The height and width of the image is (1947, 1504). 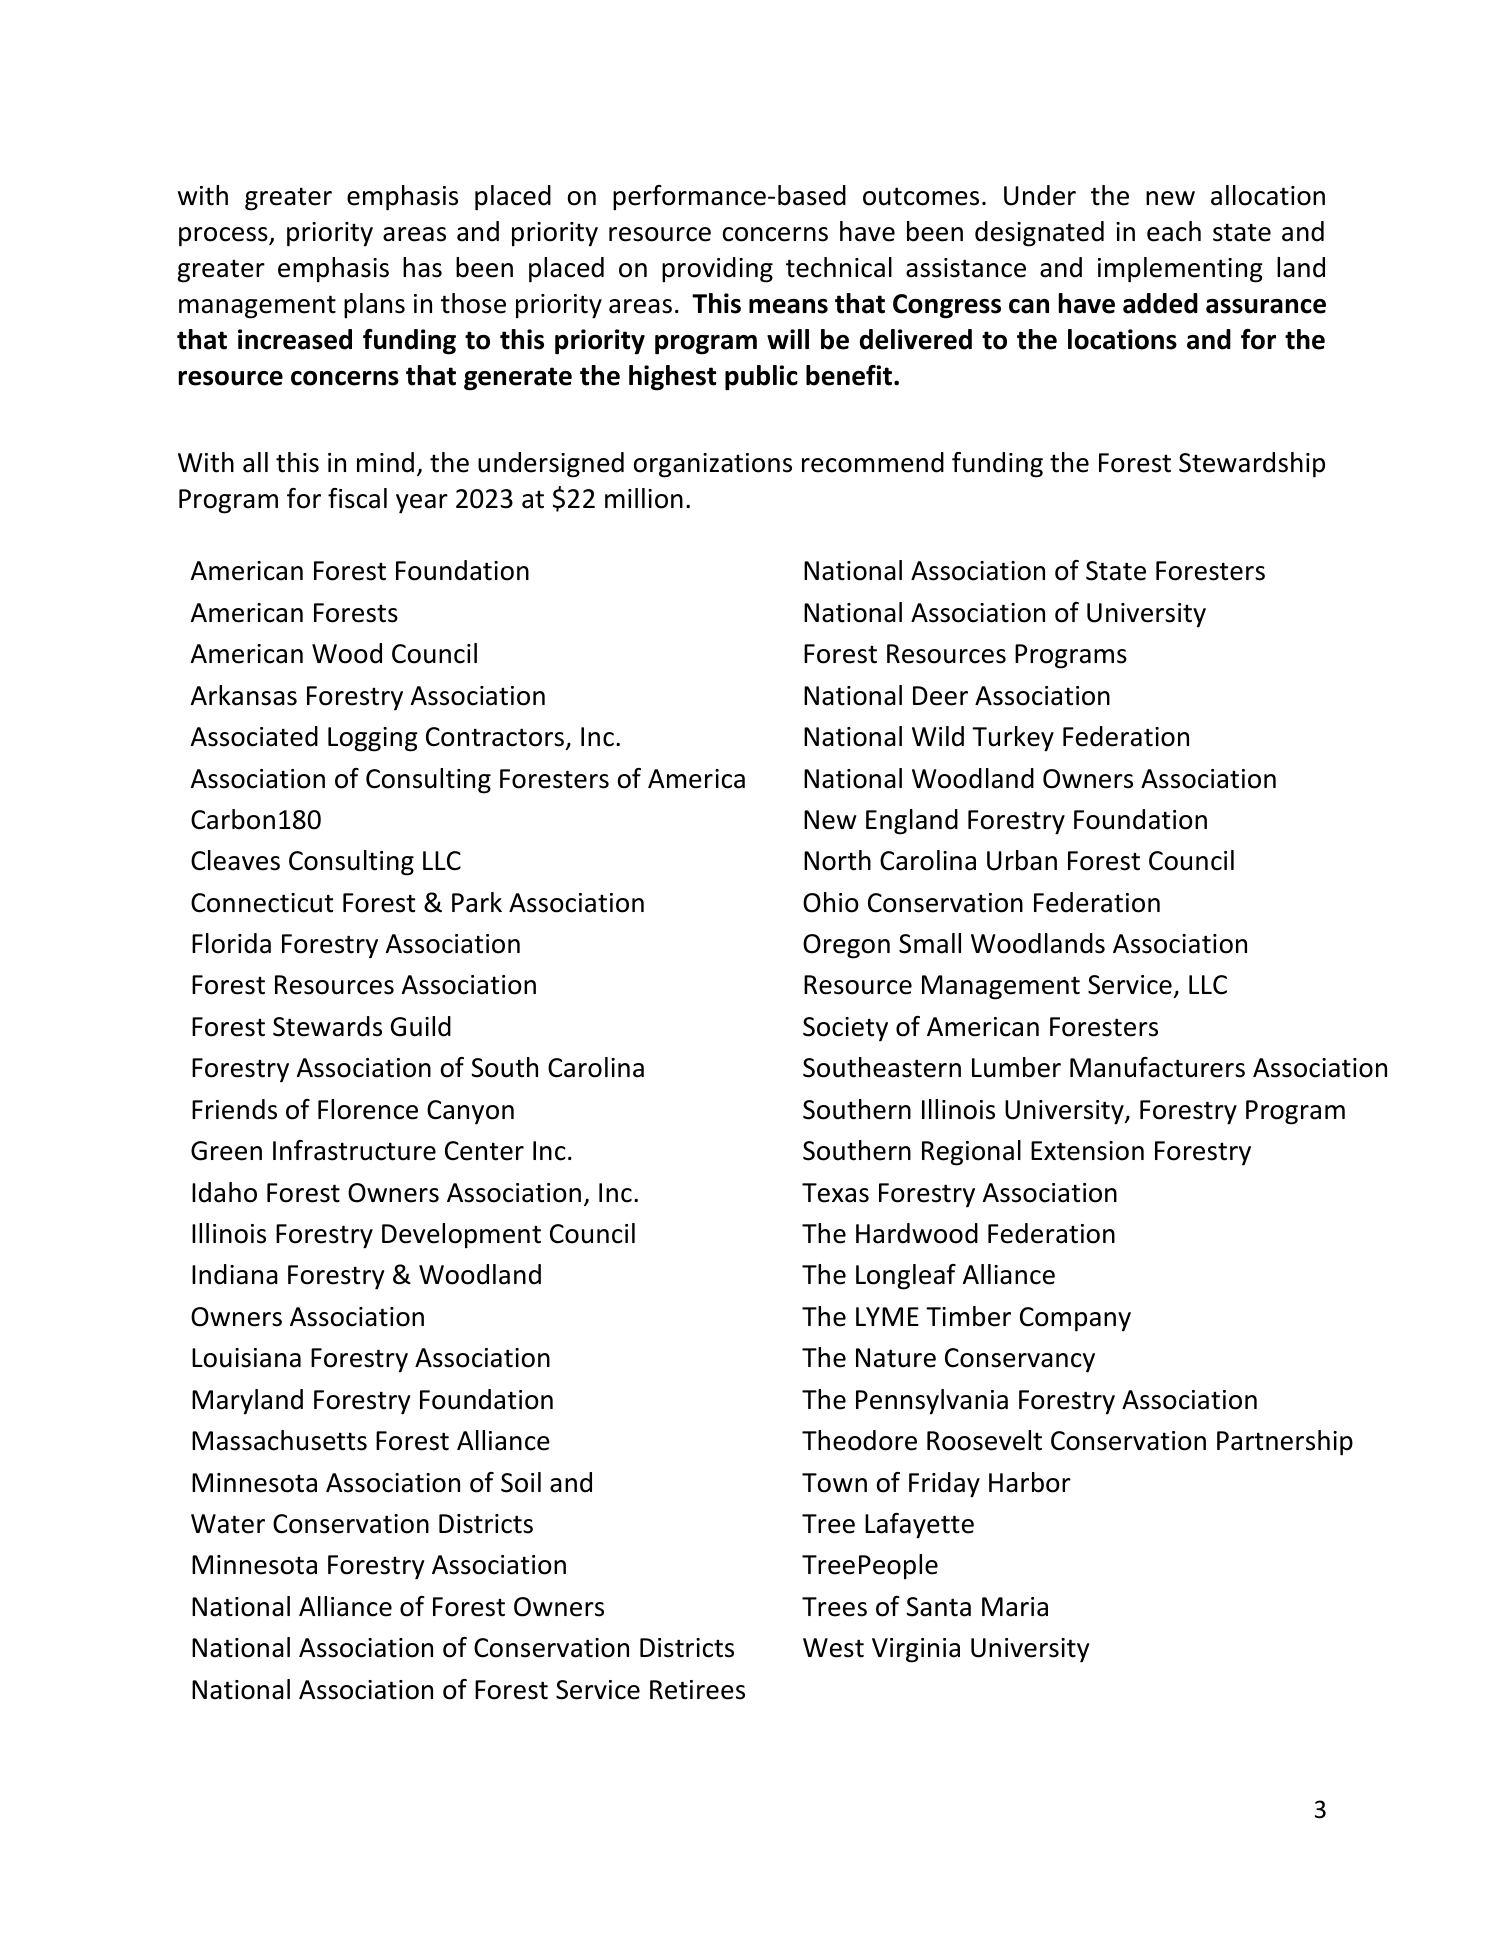 I want to click on Deer, so click(x=940, y=696).
